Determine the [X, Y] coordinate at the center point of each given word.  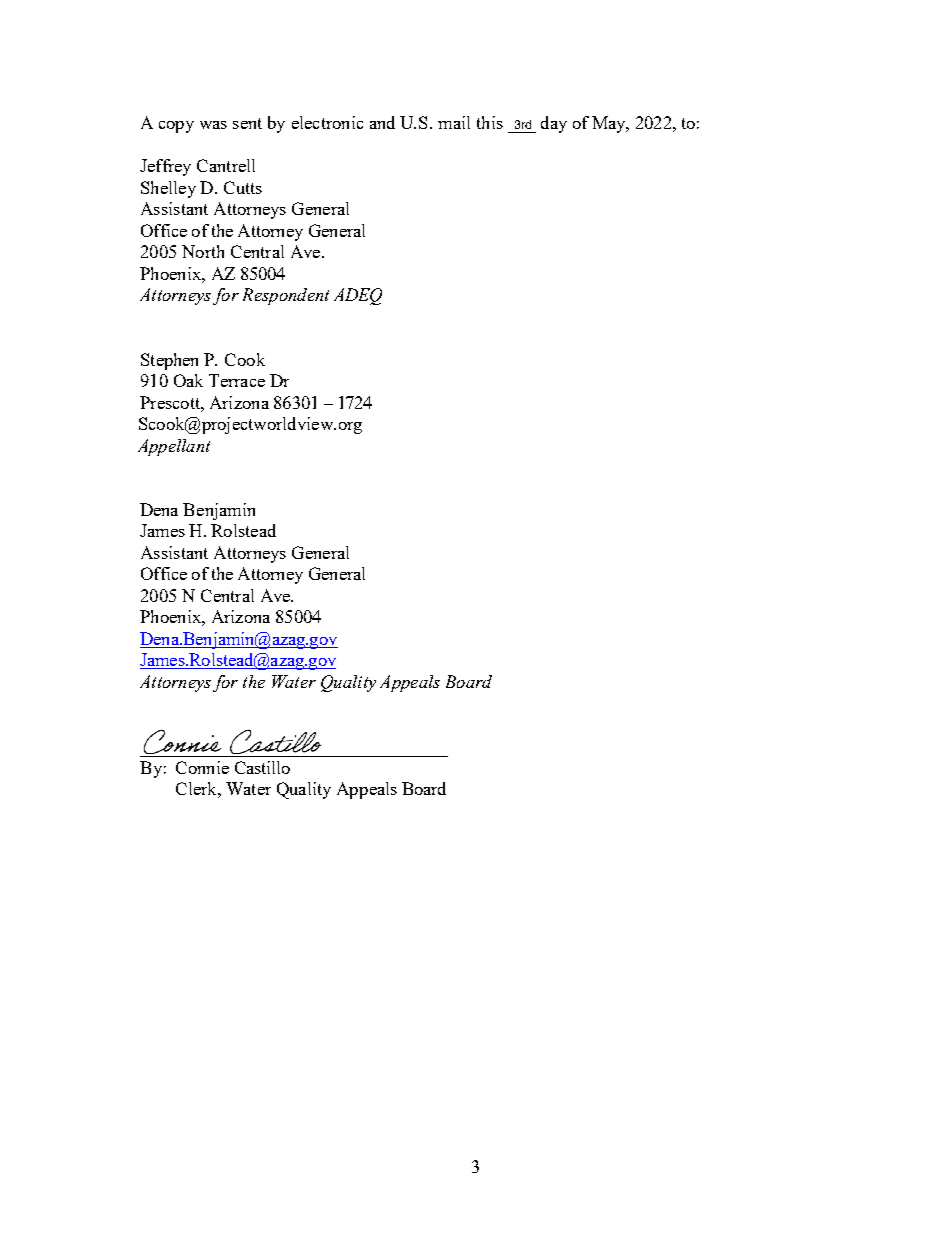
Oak [188, 380]
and [382, 122]
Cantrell [226, 165]
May [610, 124]
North [203, 251]
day [554, 124]
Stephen [169, 361]
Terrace [237, 380]
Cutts [243, 187]
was [213, 125]
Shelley [168, 189]
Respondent [286, 296]
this [490, 122]
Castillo [262, 767]
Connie [202, 767]
